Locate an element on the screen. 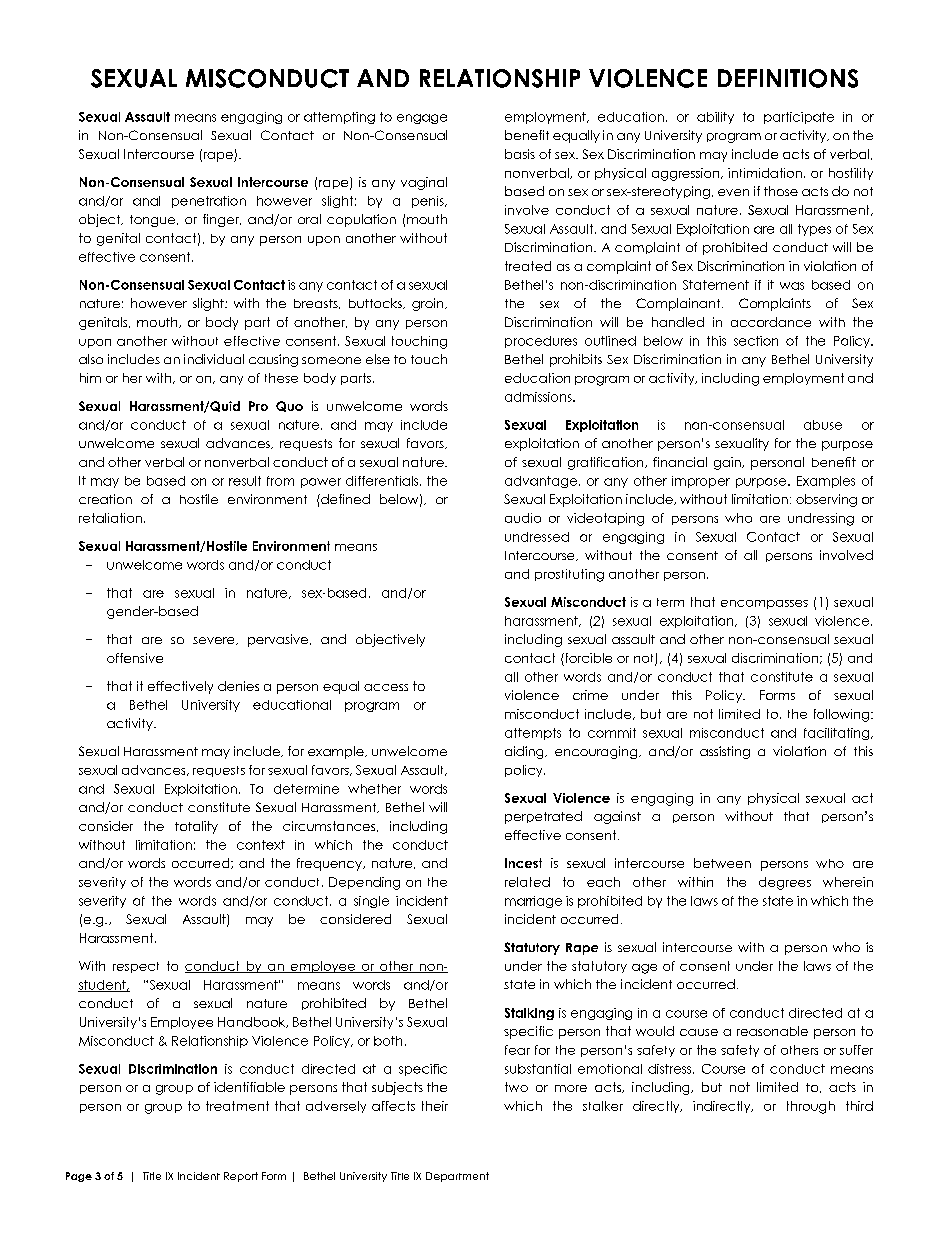 This screenshot has width=952, height=1233. anal is located at coordinates (146, 201).
